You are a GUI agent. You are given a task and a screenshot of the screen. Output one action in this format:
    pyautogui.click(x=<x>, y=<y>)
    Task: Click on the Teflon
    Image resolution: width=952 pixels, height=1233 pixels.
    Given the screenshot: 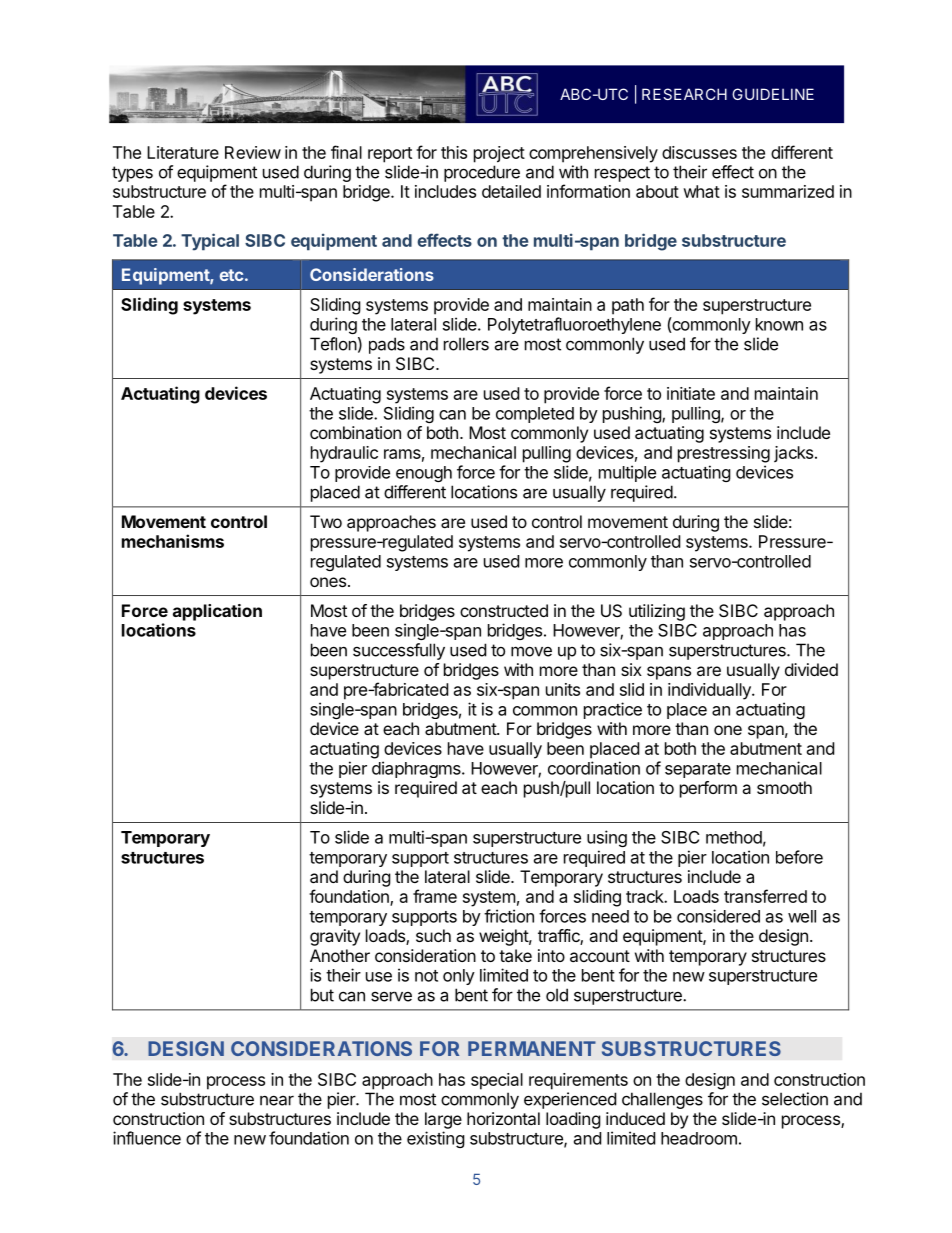 What is the action you would take?
    pyautogui.click(x=333, y=344)
